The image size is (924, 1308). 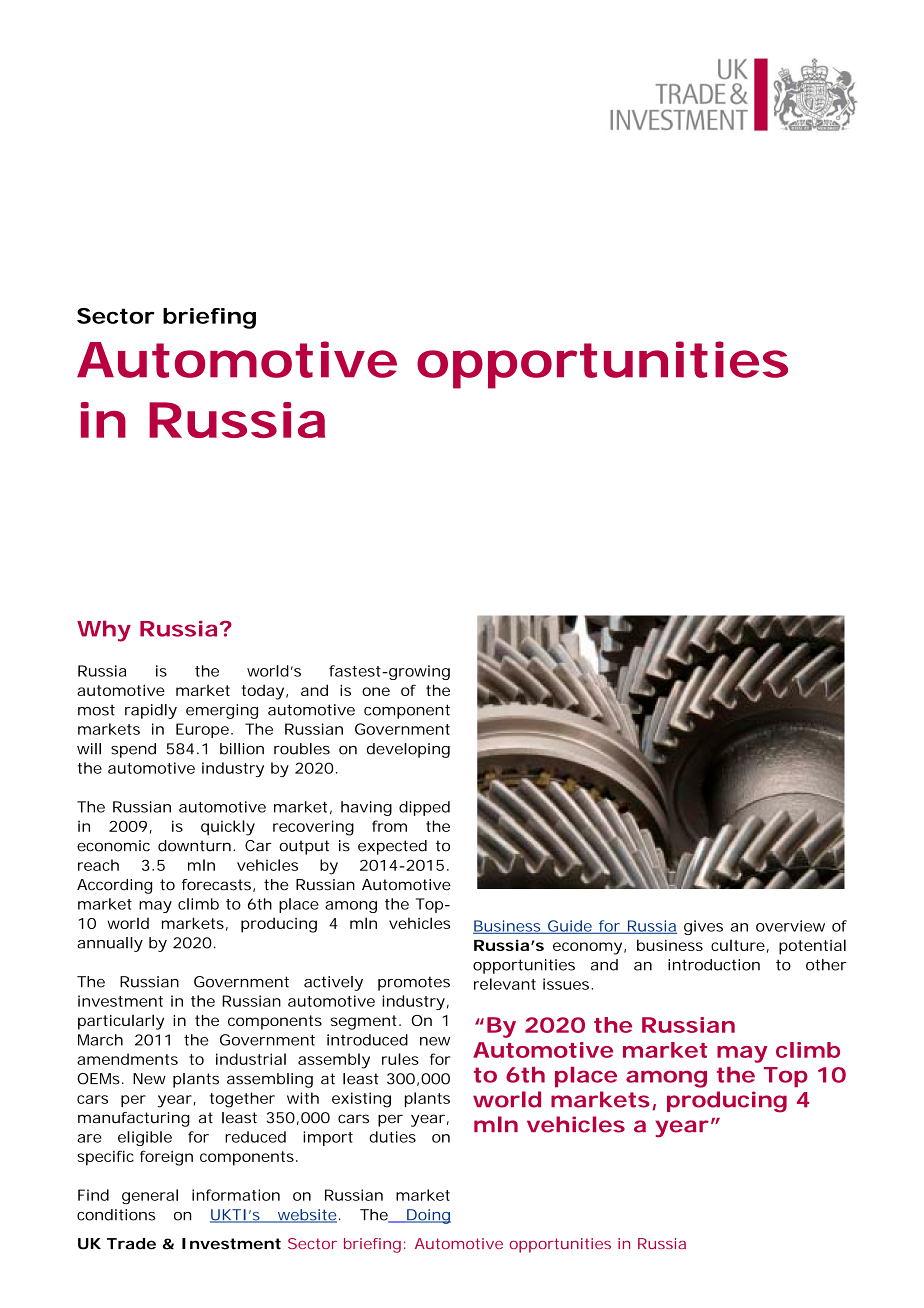 I want to click on Doing, so click(x=428, y=1216).
